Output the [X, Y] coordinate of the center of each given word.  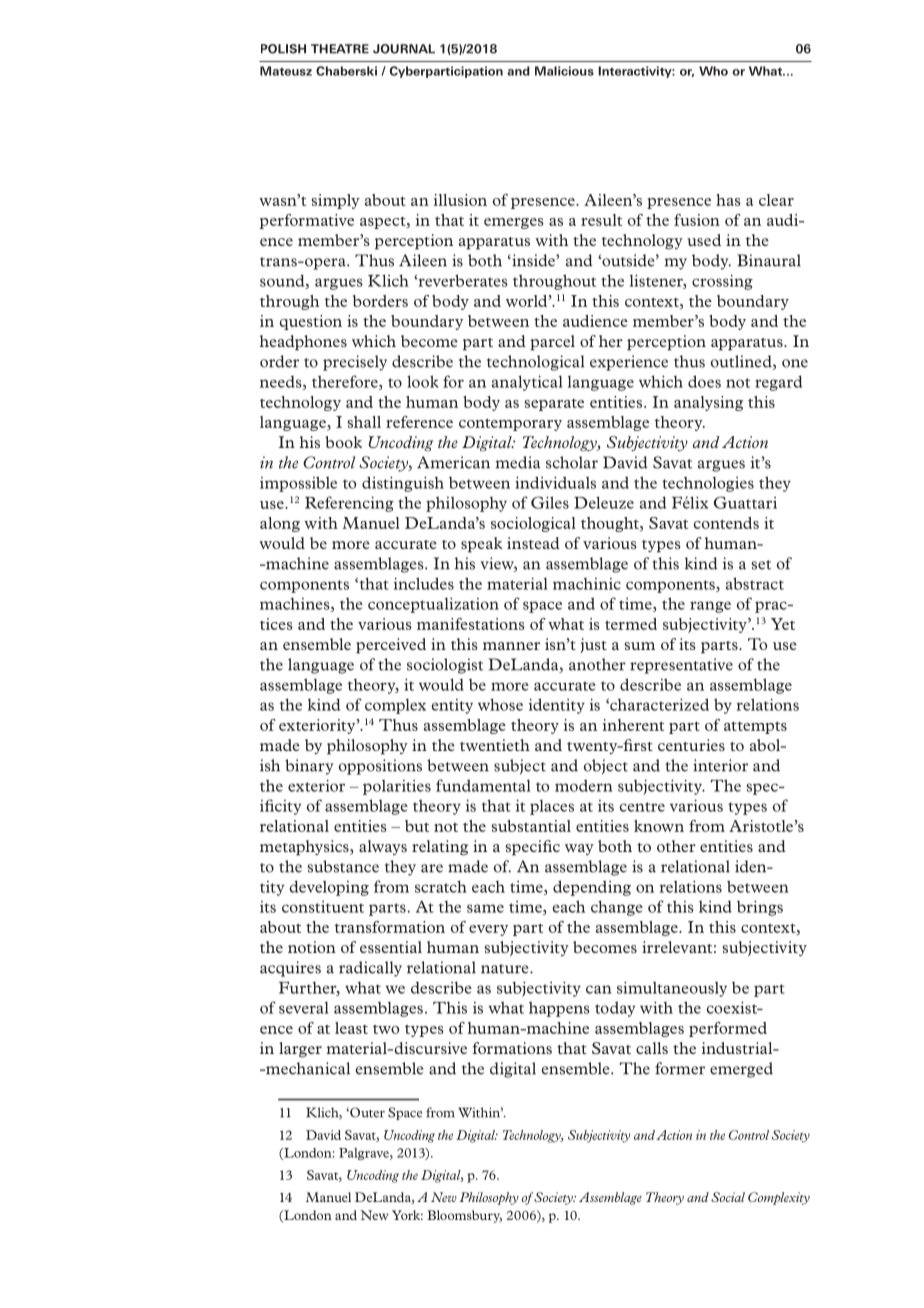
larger [300, 1050]
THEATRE [340, 49]
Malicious [564, 71]
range [710, 607]
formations [512, 1048]
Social [728, 1197]
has [728, 200]
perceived [391, 646]
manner [511, 646]
